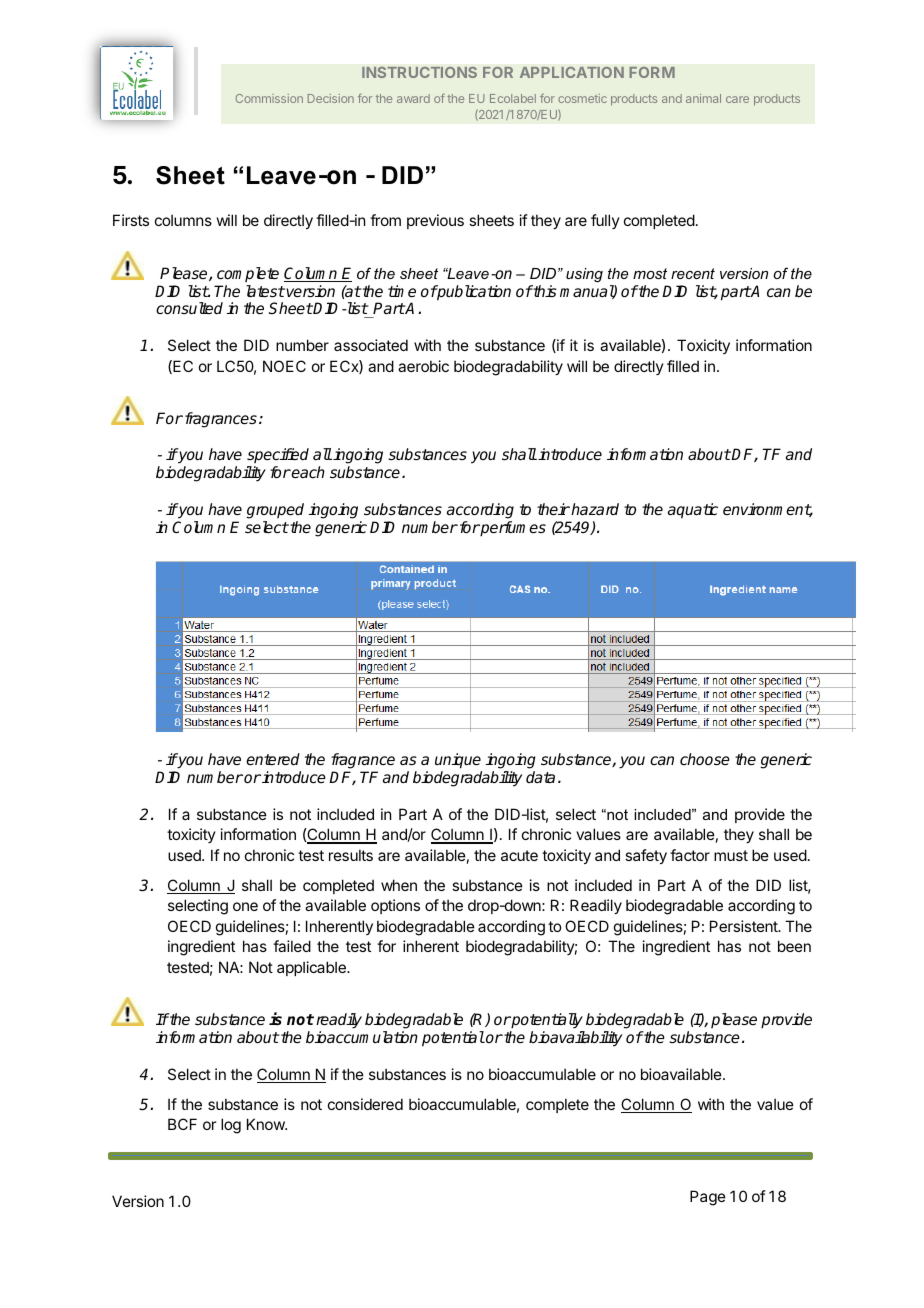 The image size is (924, 1308). Describe the element at coordinates (269, 98) in the image. I see `Commission` at that location.
